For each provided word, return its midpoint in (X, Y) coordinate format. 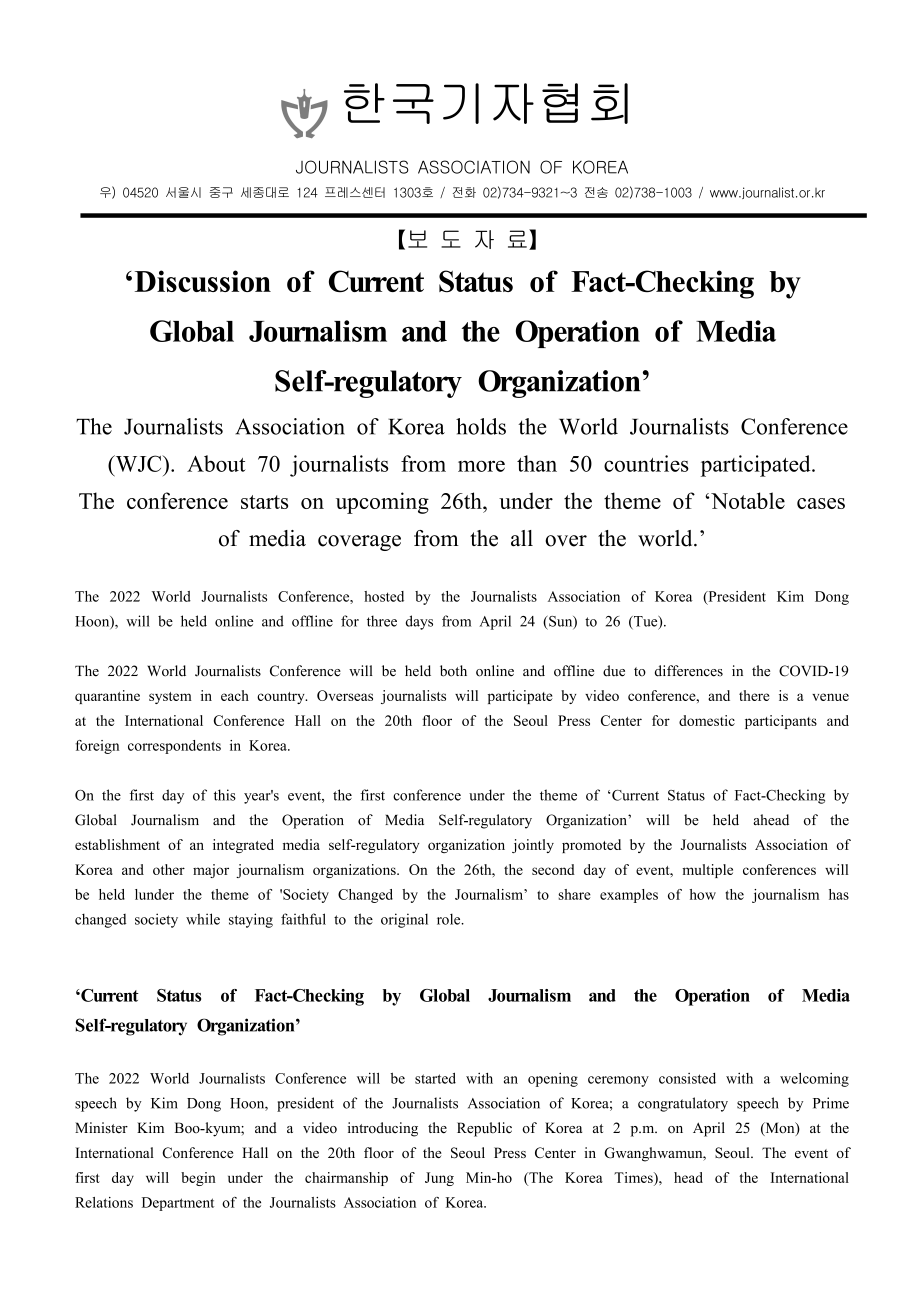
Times (634, 1177)
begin (198, 1179)
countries (646, 463)
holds (481, 426)
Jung (439, 1179)
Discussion (203, 281)
